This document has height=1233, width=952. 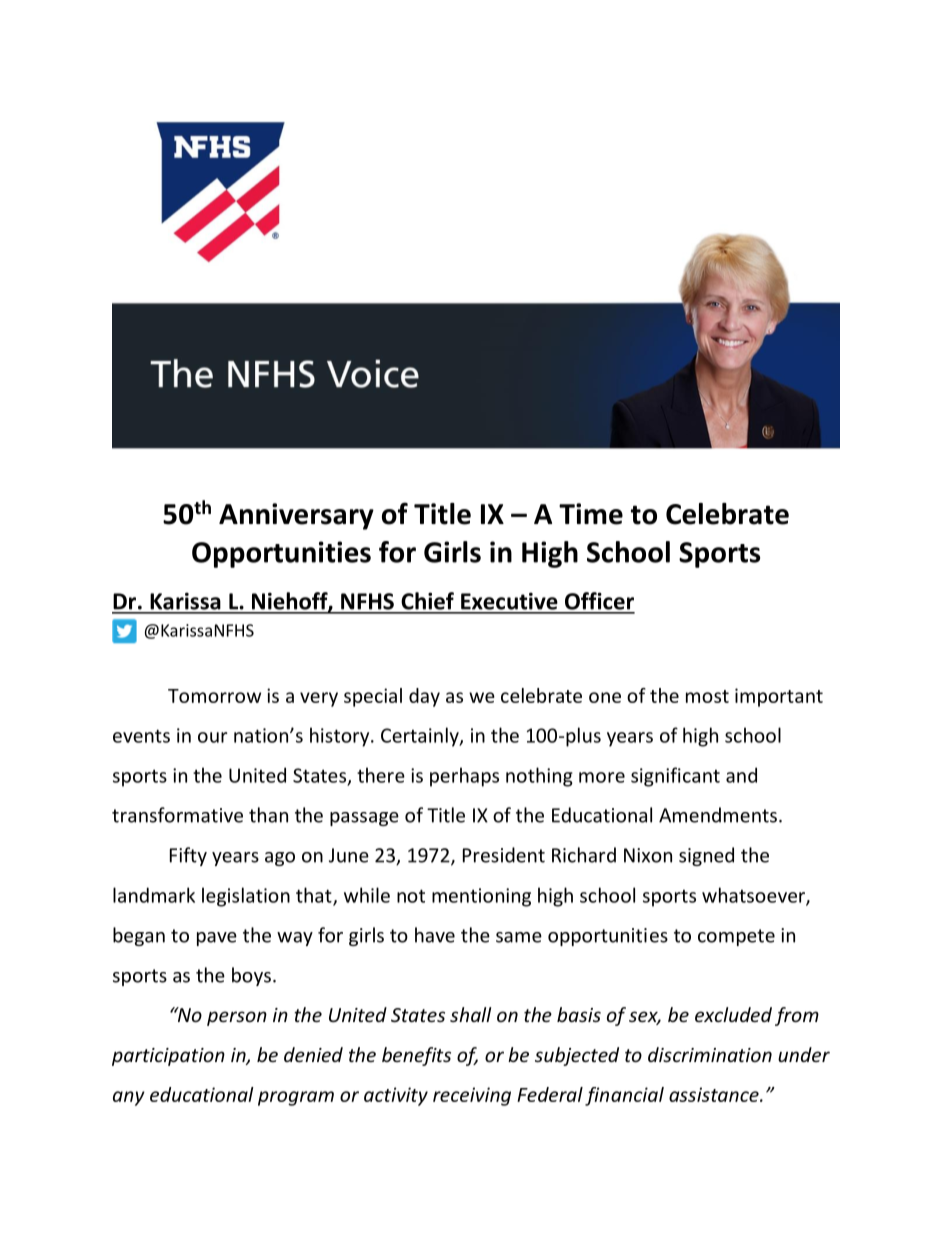 I want to click on day, so click(x=424, y=697).
